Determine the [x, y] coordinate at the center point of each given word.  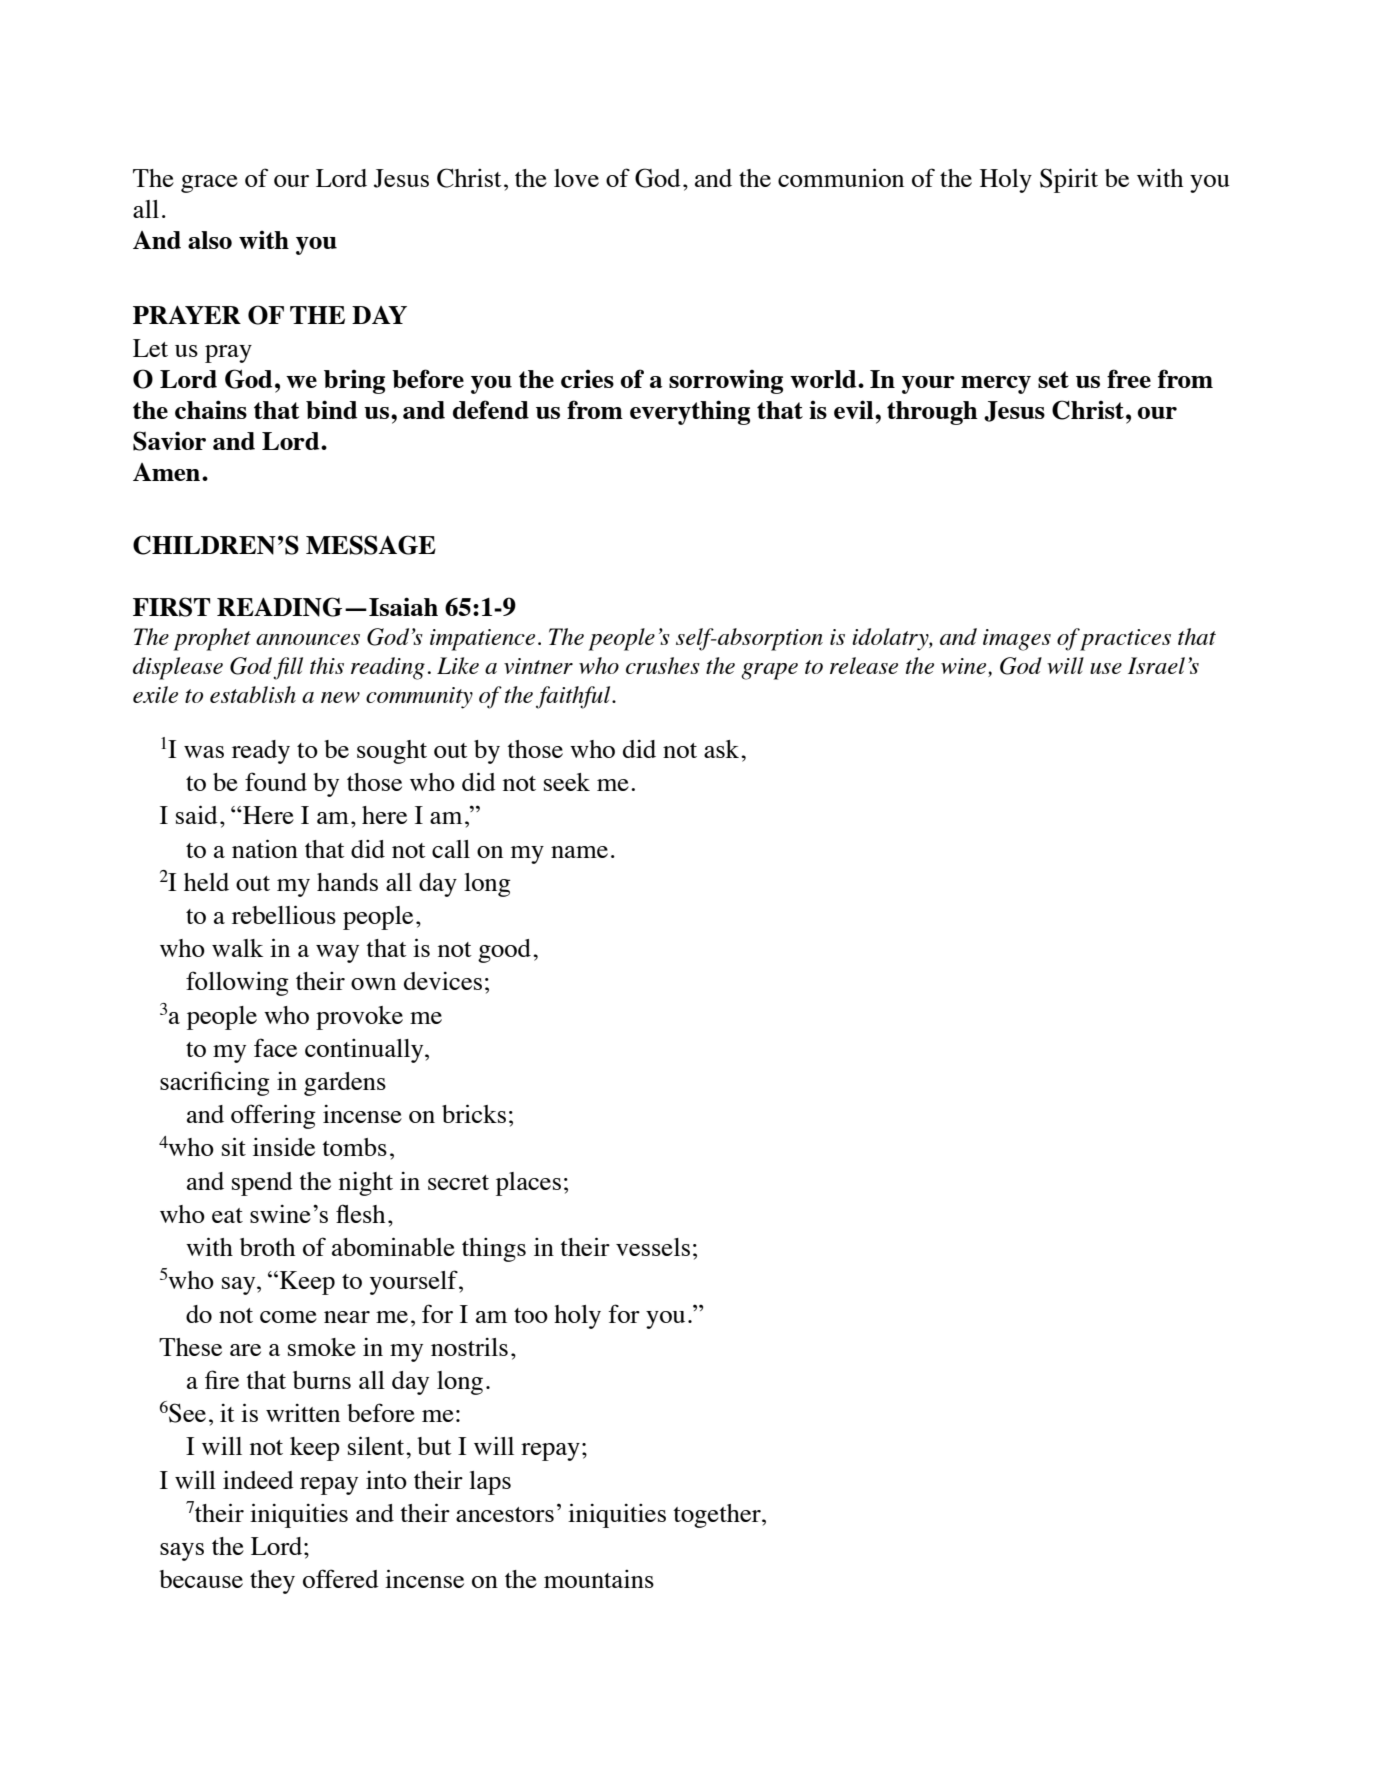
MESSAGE [371, 545]
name [579, 852]
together [718, 1516]
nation [265, 848]
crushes [663, 665]
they [272, 1582]
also [210, 240]
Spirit [1069, 180]
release [864, 665]
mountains [599, 1579]
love [576, 178]
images [1017, 640]
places [528, 1184]
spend [262, 1184]
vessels [653, 1247]
